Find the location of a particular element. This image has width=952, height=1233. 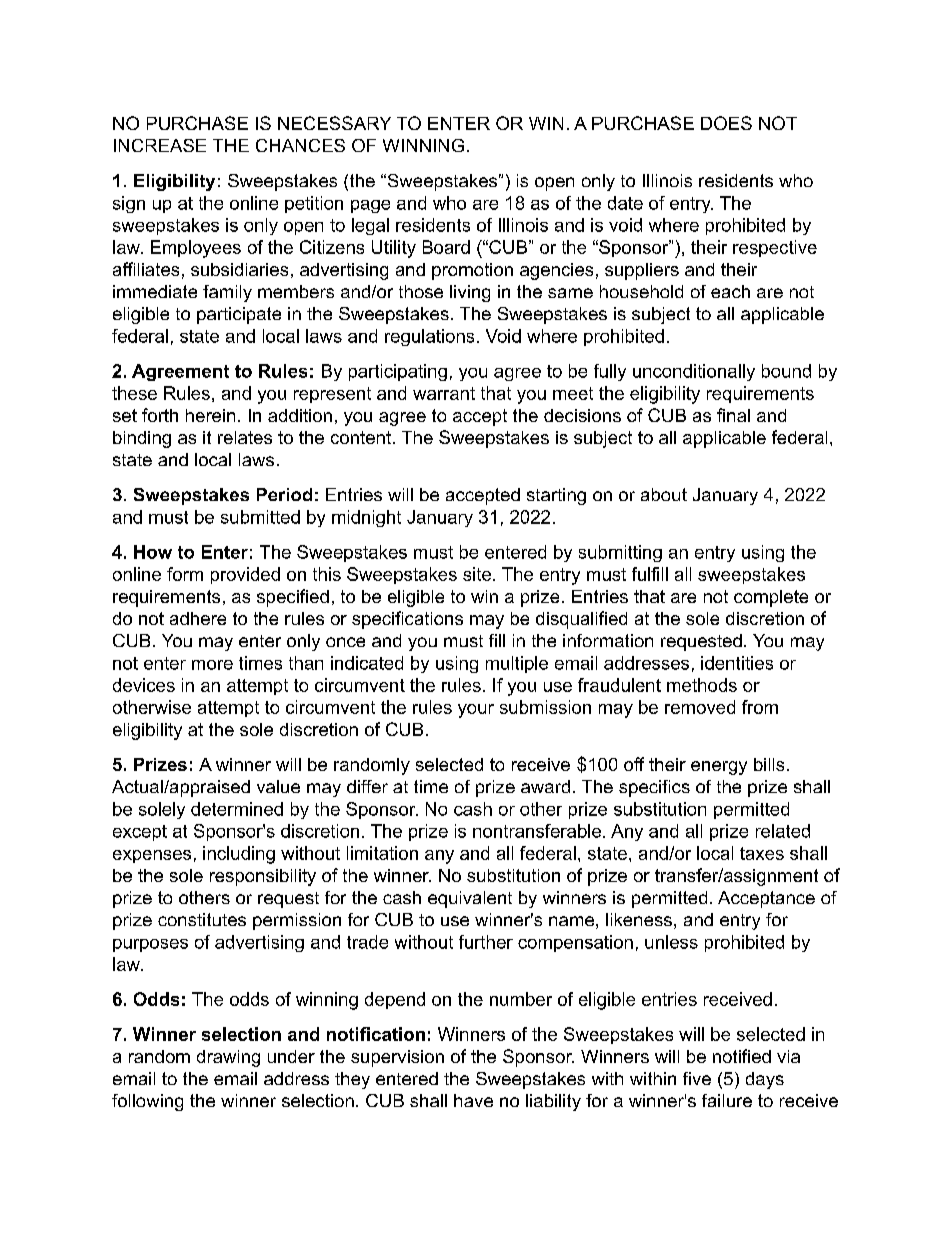

have is located at coordinates (473, 1100).
